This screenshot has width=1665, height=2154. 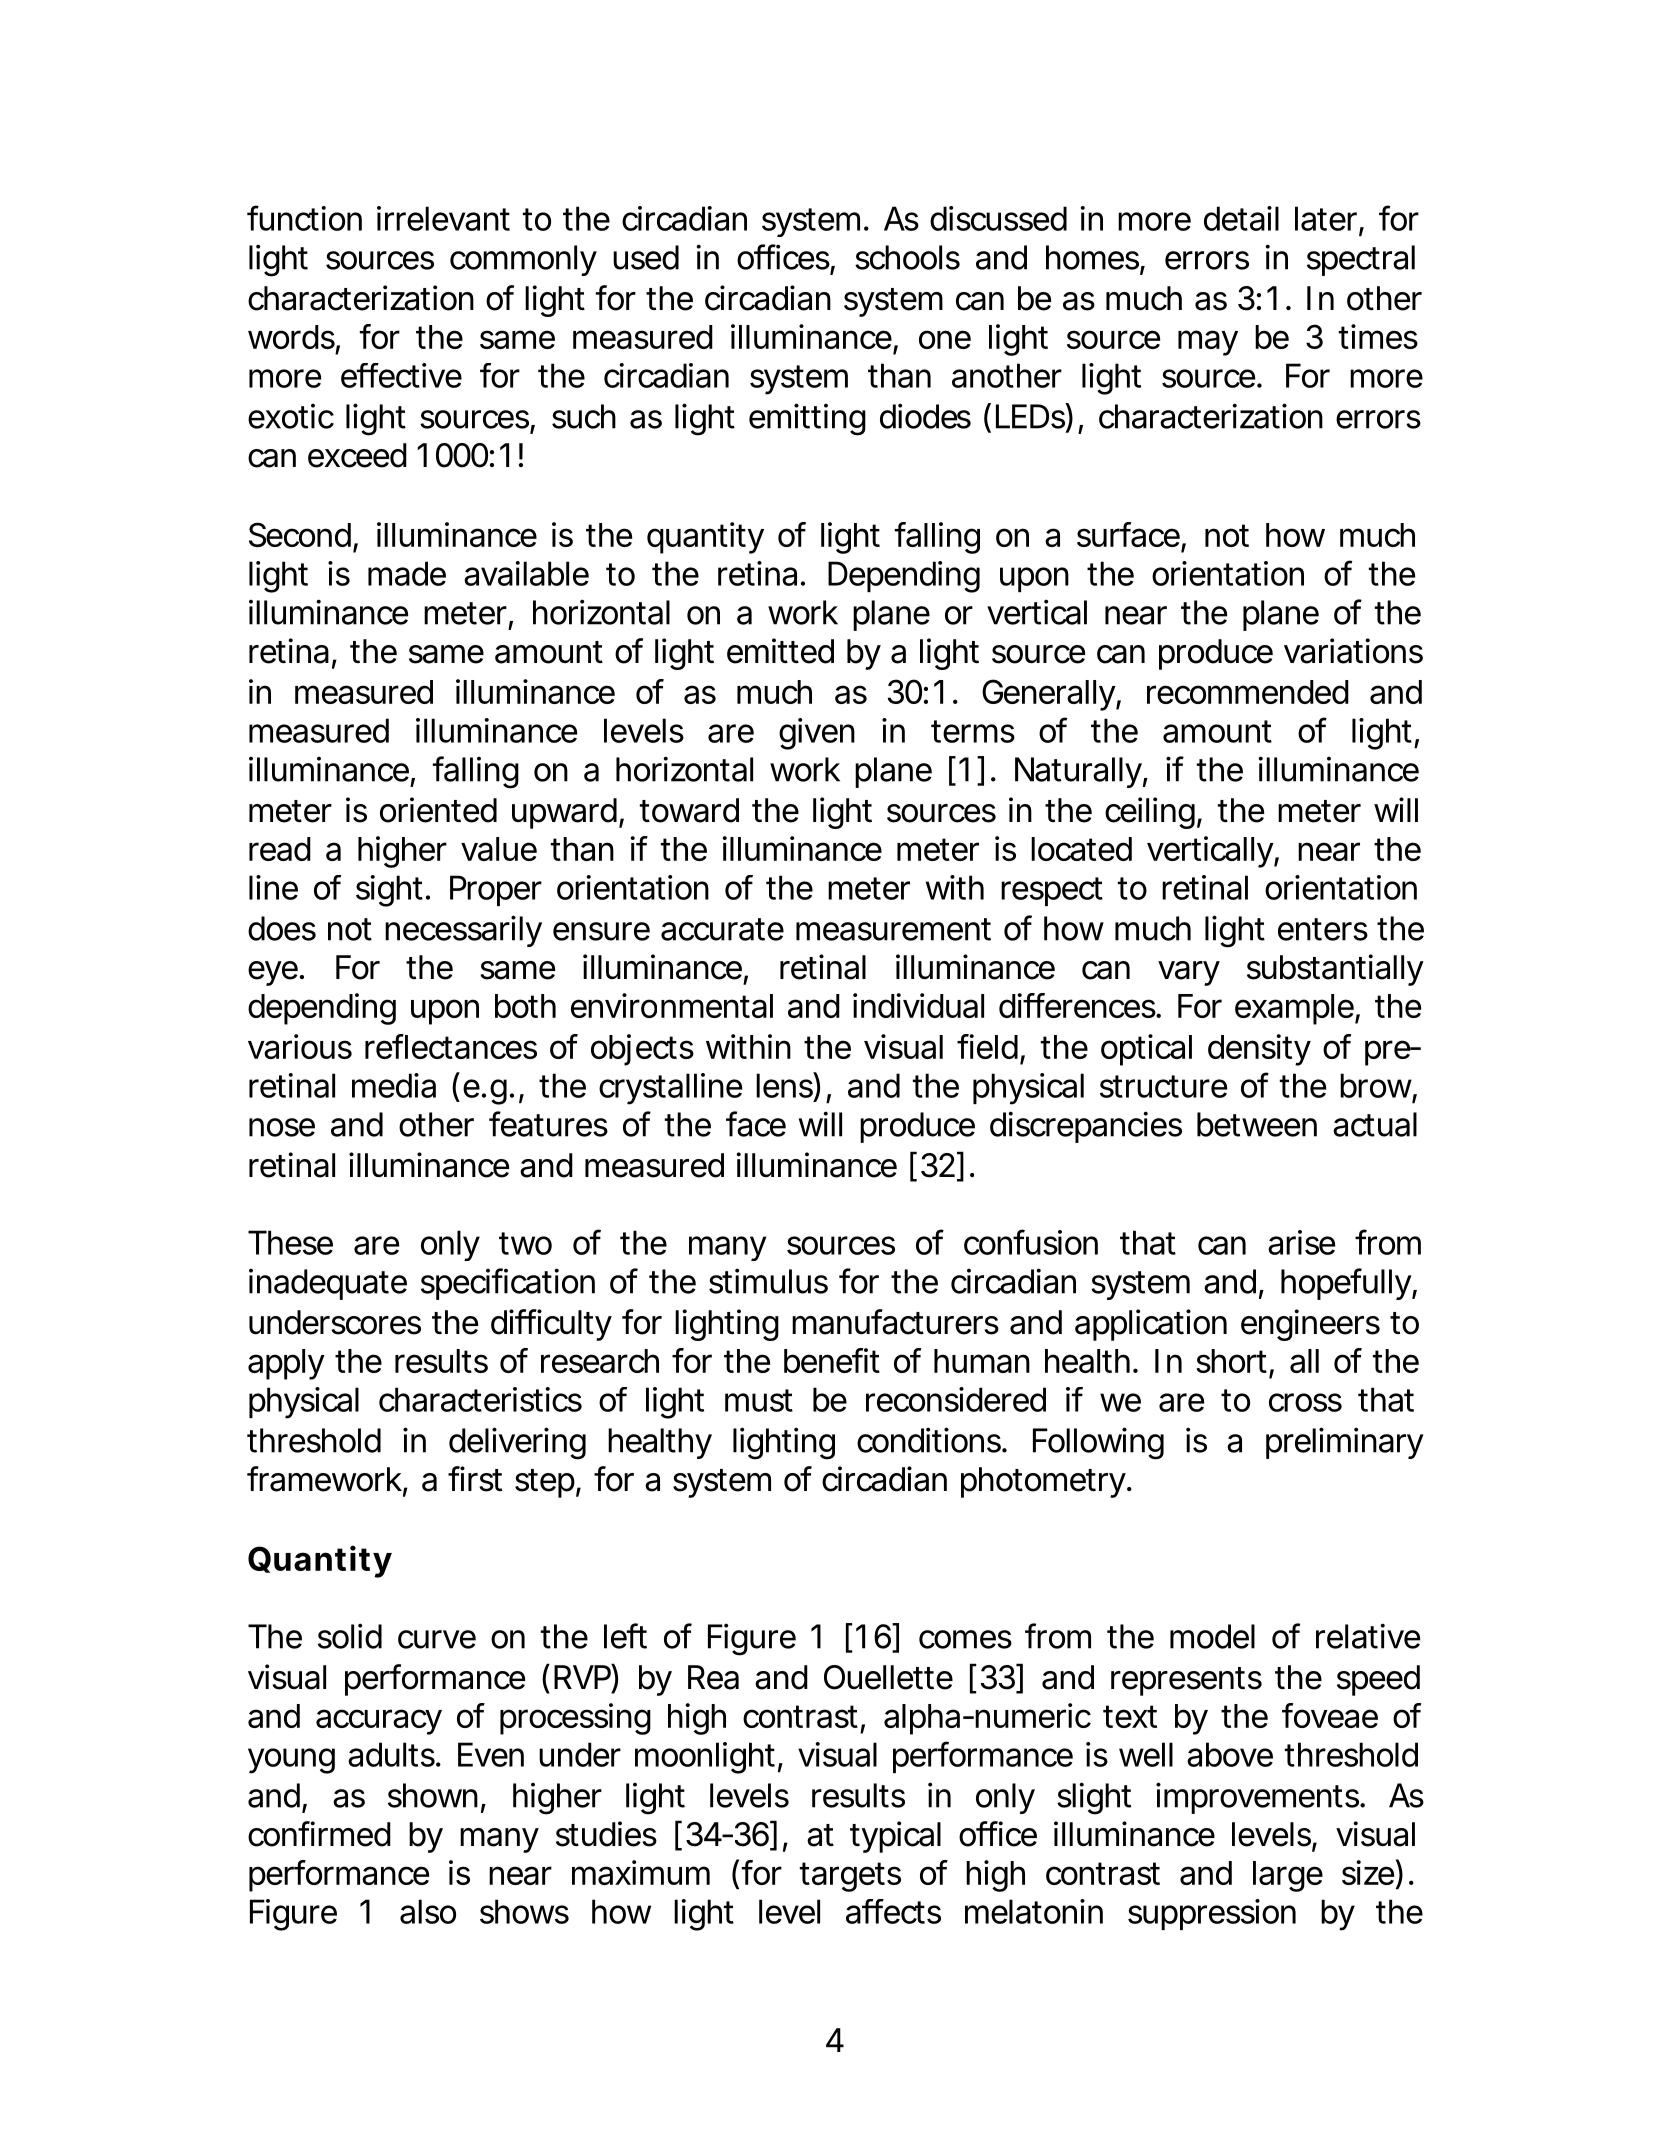 I want to click on lens, so click(x=785, y=1085).
